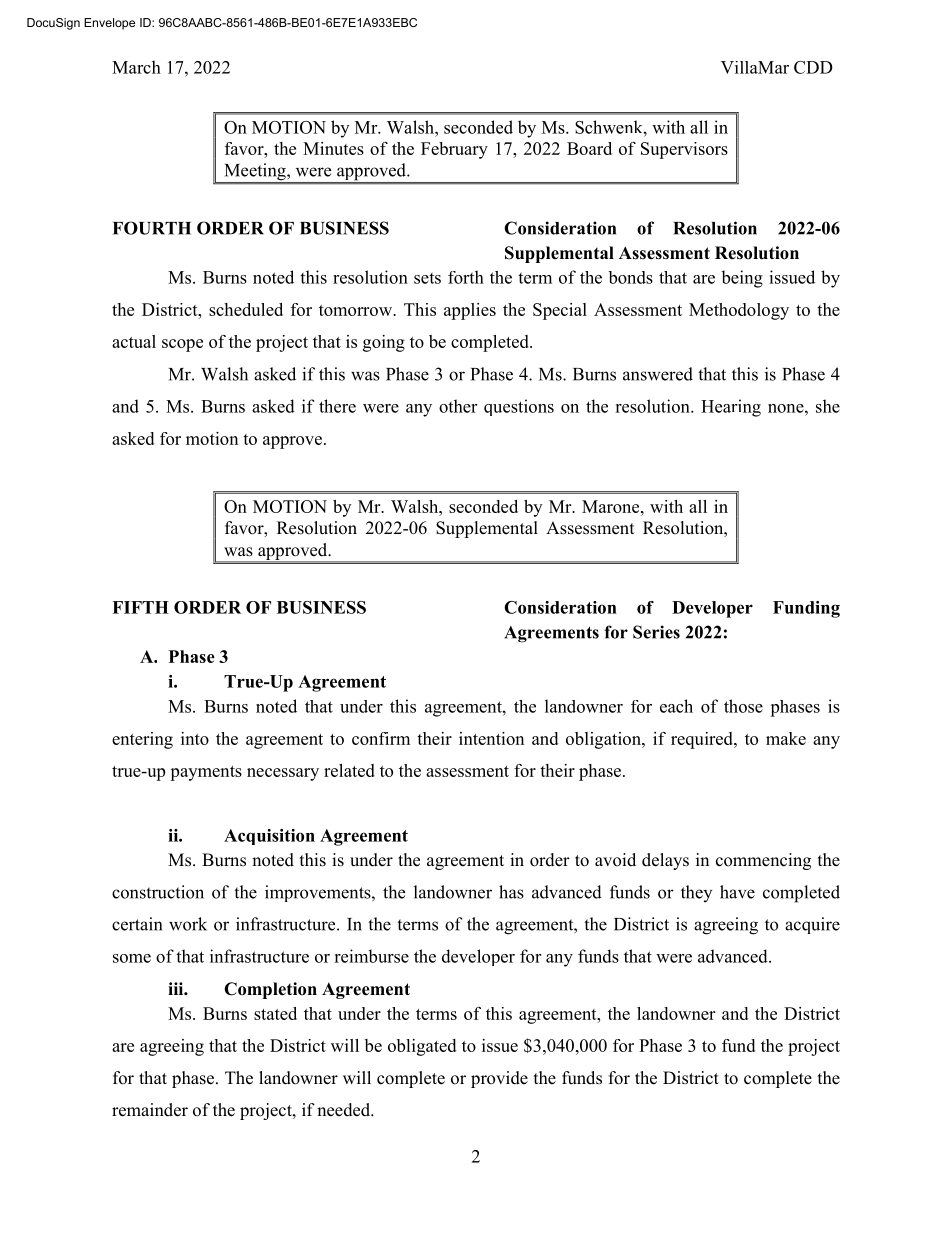 This screenshot has width=952, height=1233. What do you see at coordinates (470, 311) in the screenshot?
I see `applies` at bounding box center [470, 311].
